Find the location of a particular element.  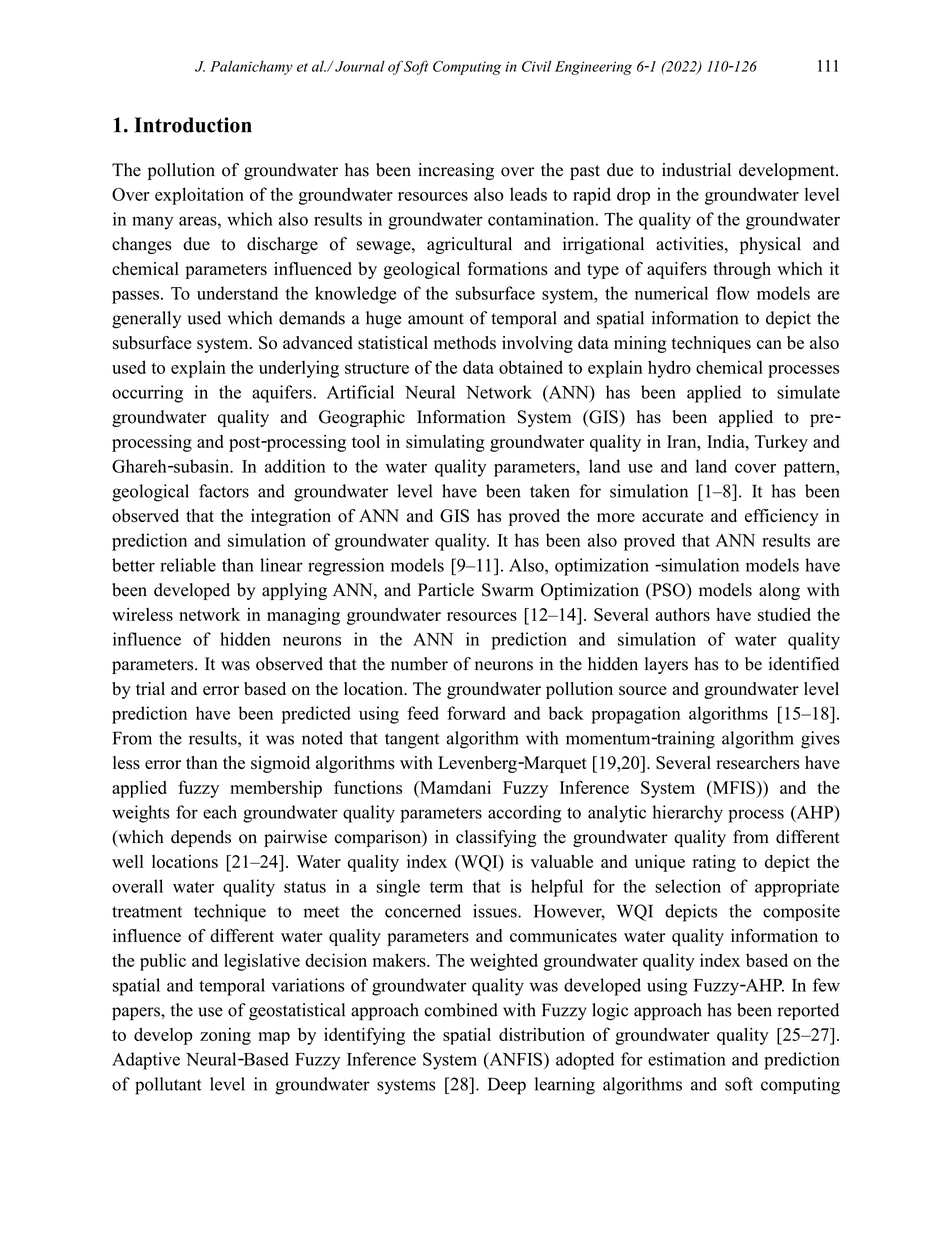

hierarchy is located at coordinates (688, 814).
